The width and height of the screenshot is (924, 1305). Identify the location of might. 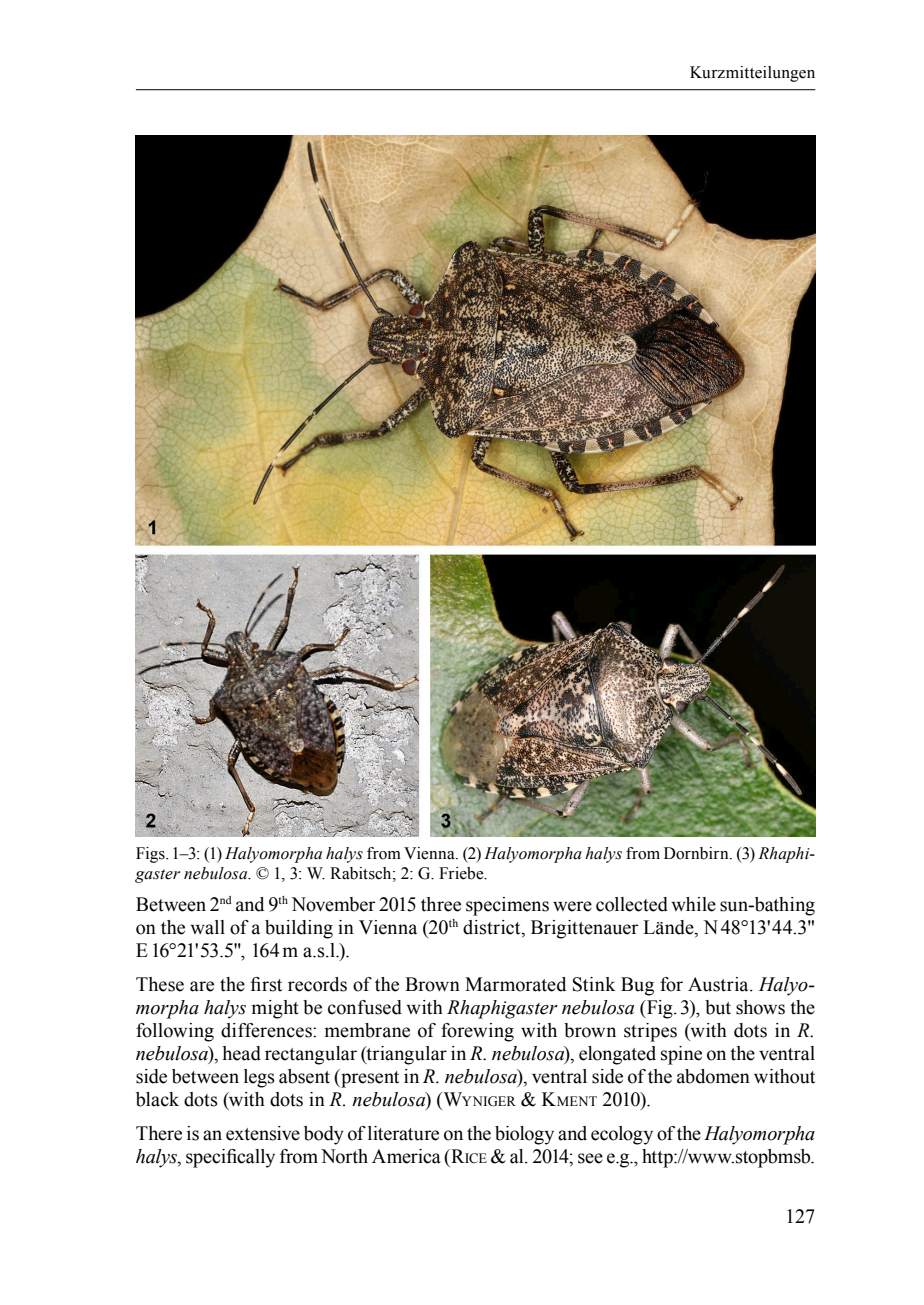
(275, 1009).
